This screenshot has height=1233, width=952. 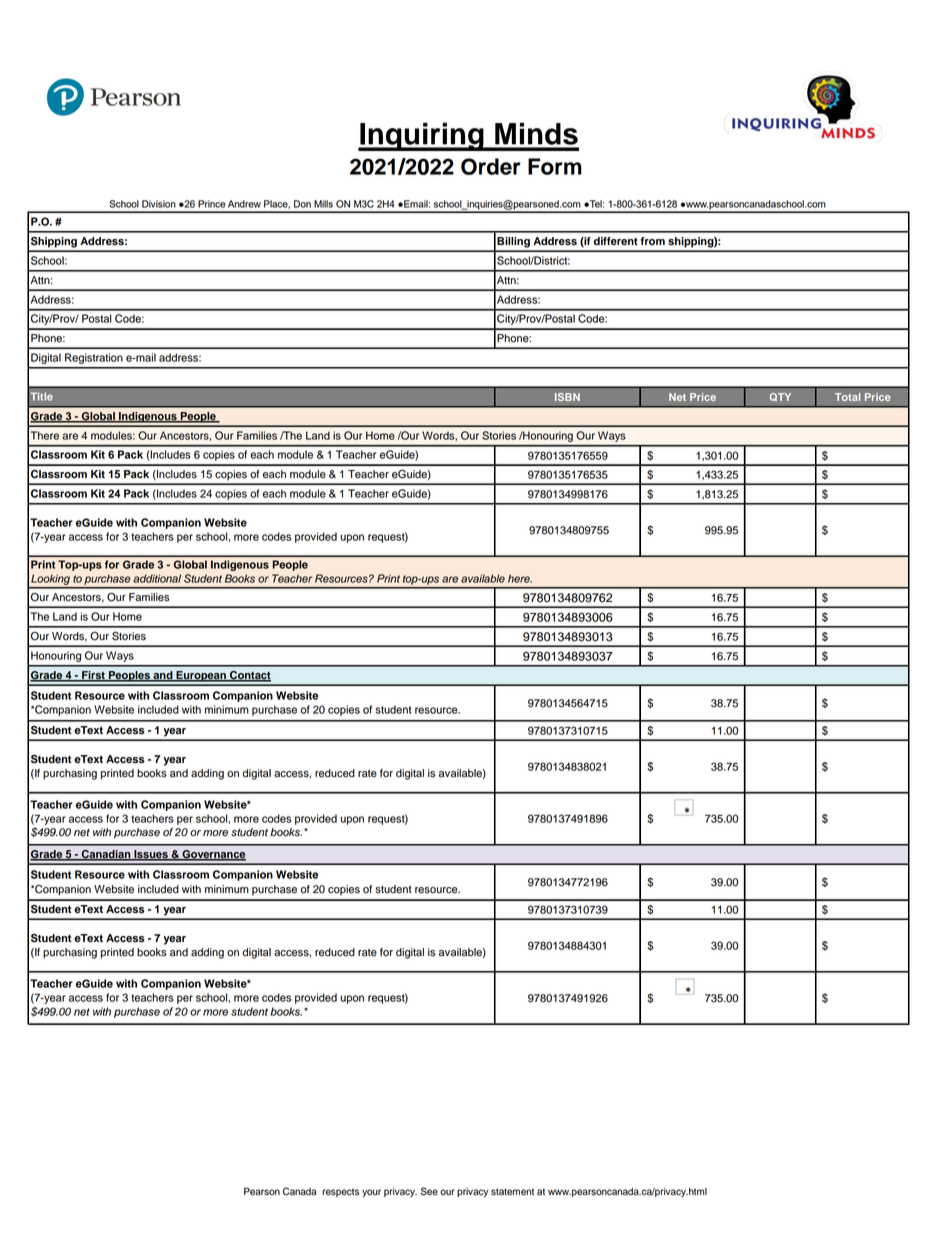 I want to click on statement, so click(x=512, y=1192).
